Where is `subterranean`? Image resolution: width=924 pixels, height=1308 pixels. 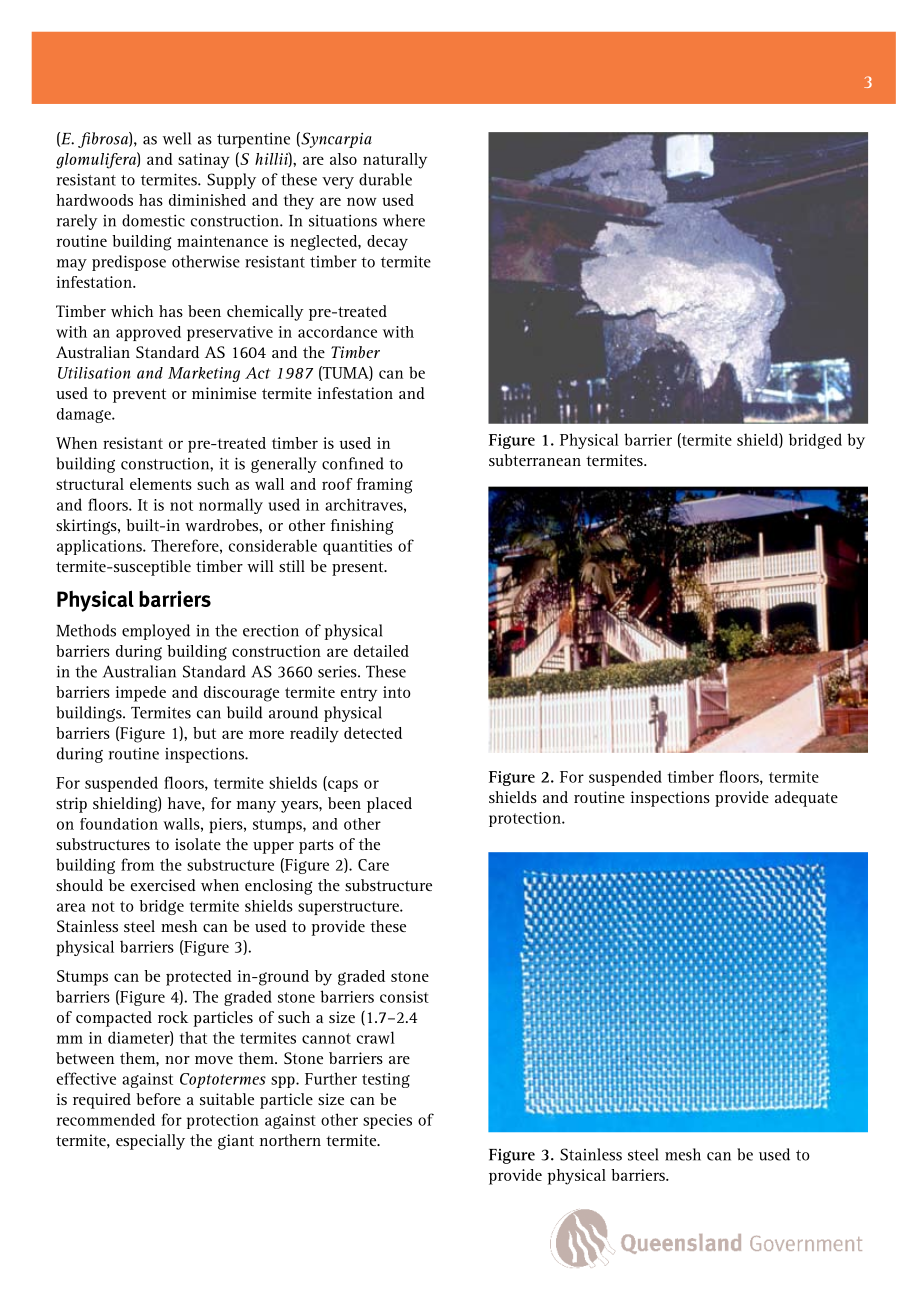 subterranean is located at coordinates (535, 460).
